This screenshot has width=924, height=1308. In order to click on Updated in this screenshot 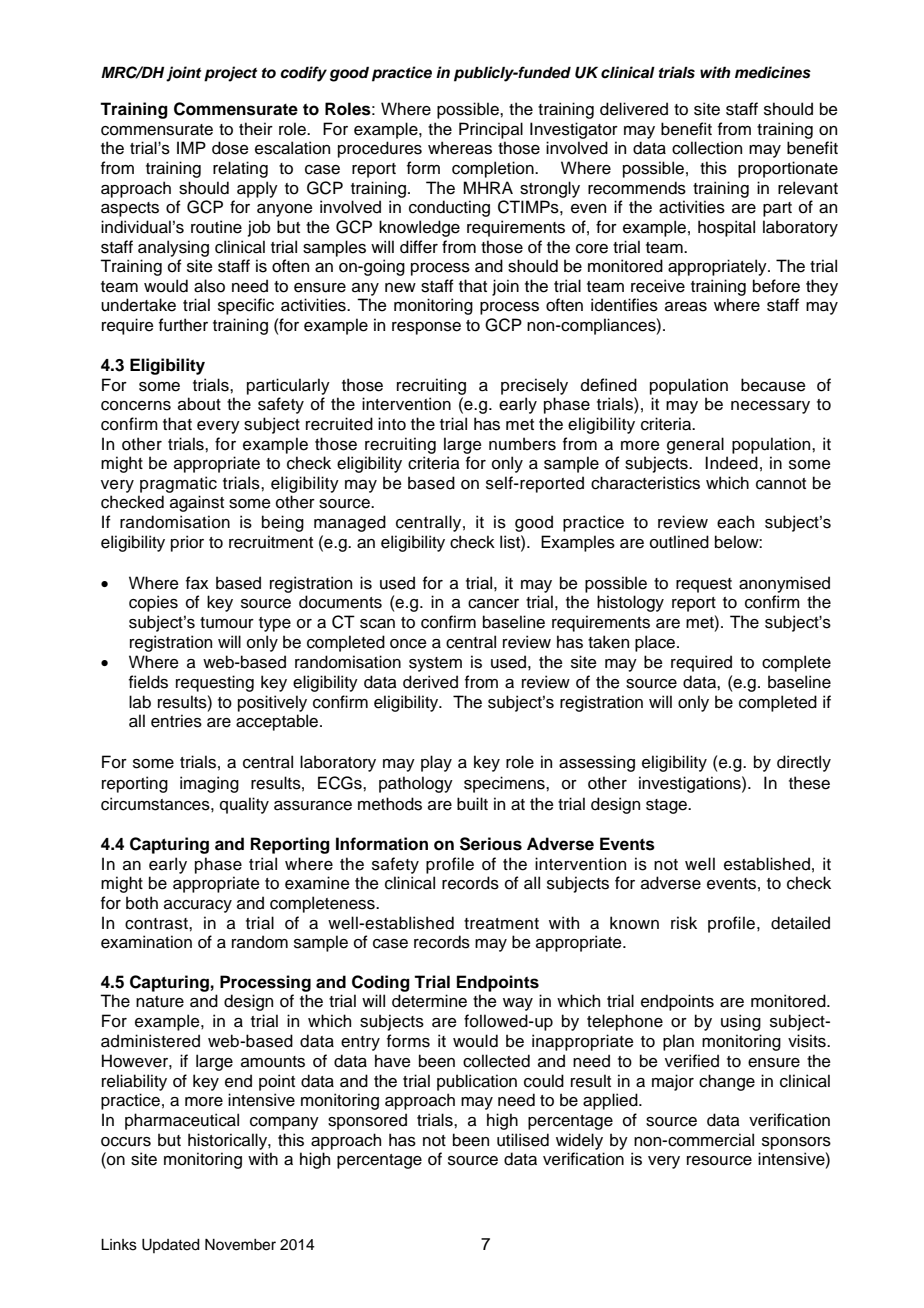, I will do `click(171, 1246)`.
